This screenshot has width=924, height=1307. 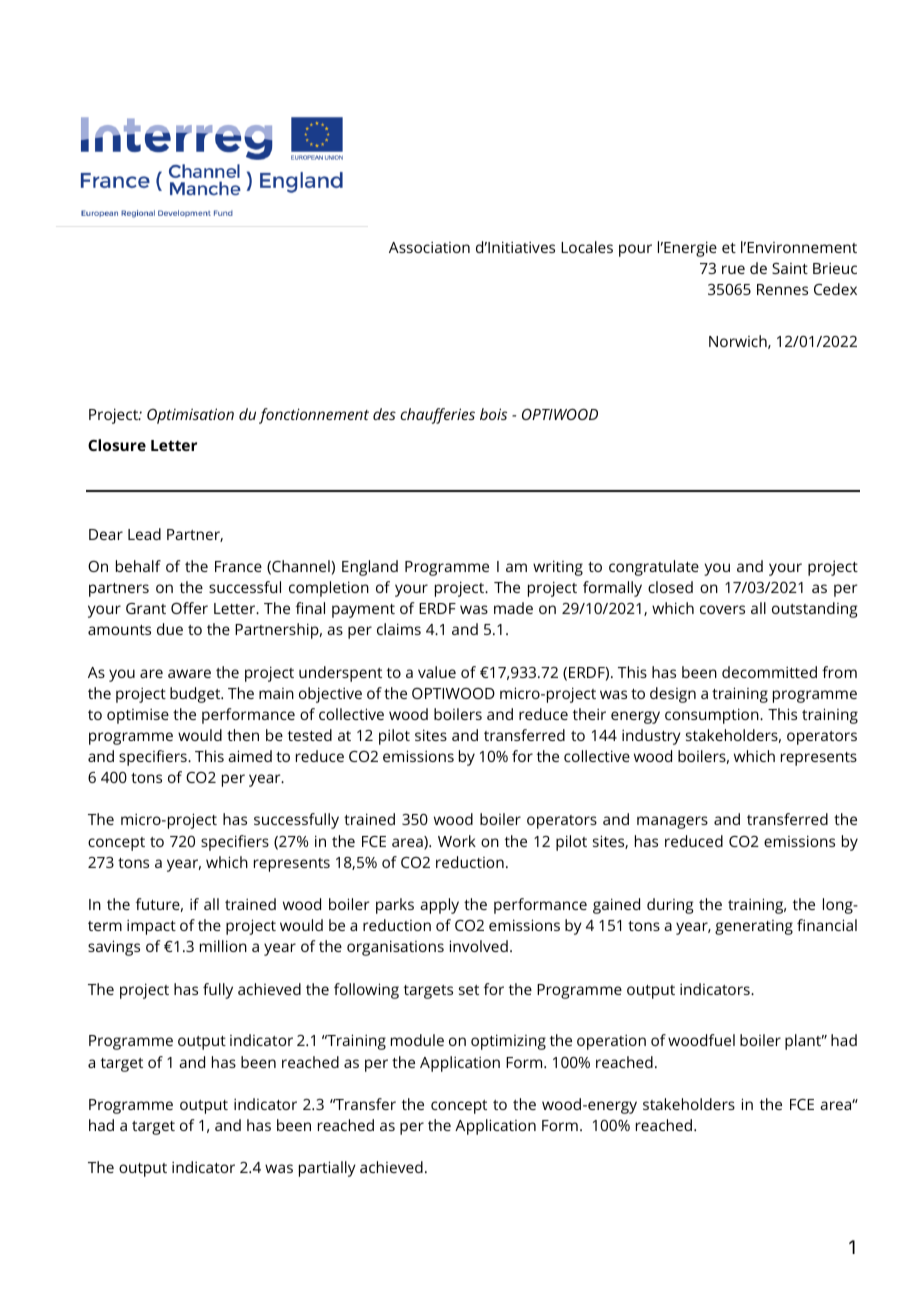 I want to click on rue, so click(x=733, y=269).
